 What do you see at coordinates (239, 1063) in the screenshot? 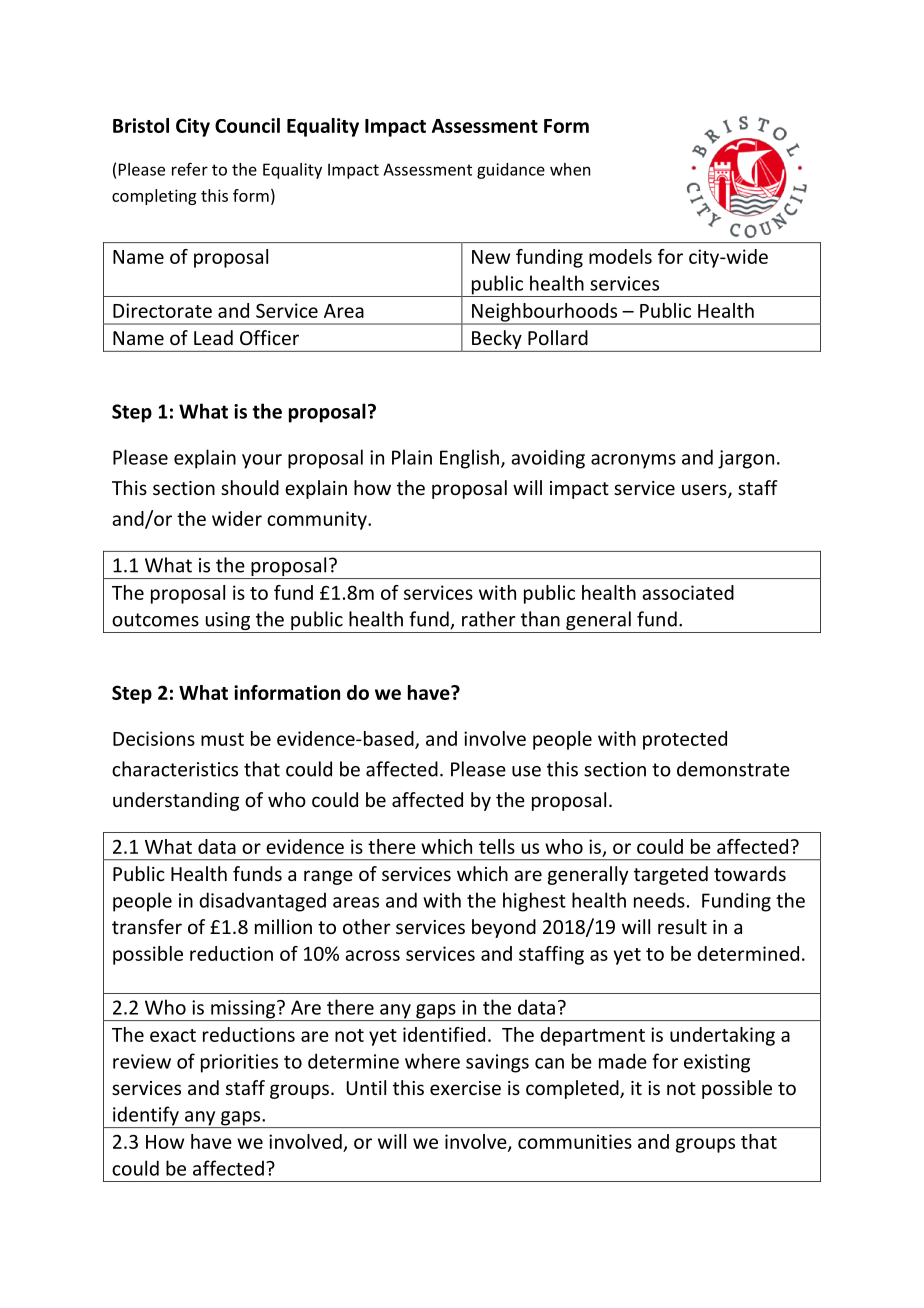
I see `priorities` at bounding box center [239, 1063].
